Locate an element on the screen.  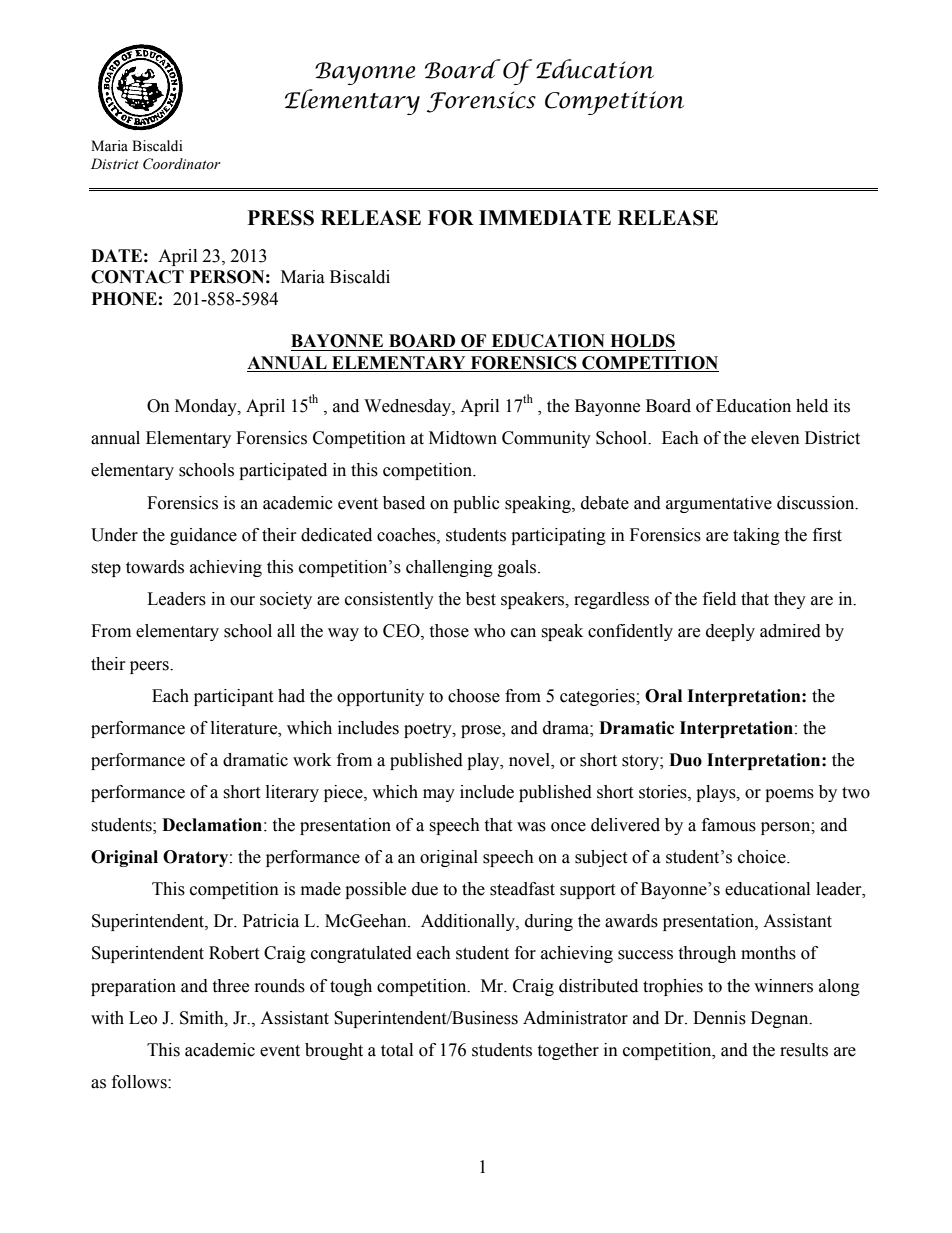
held is located at coordinates (812, 406).
